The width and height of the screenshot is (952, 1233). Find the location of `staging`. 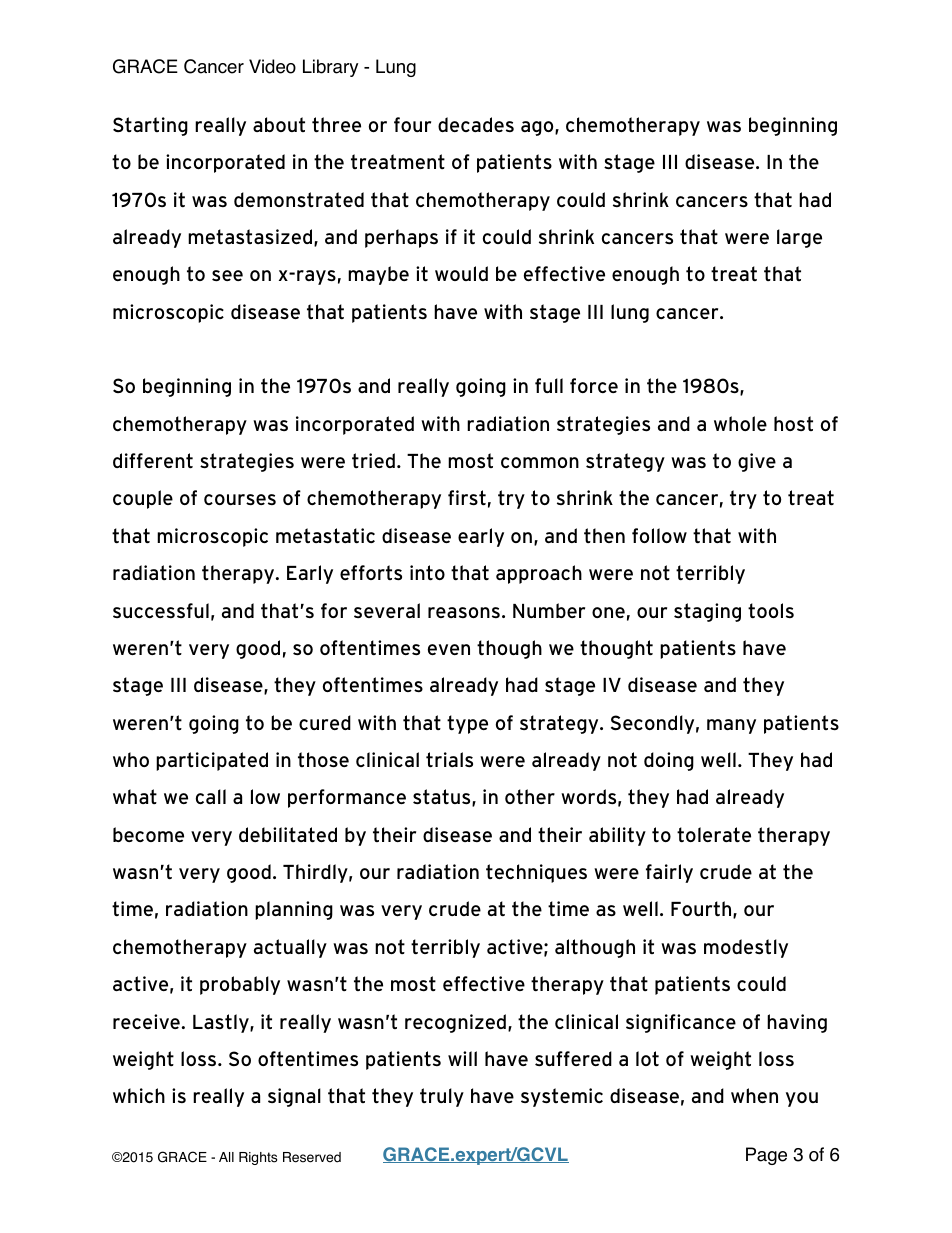

staging is located at coordinates (707, 612).
